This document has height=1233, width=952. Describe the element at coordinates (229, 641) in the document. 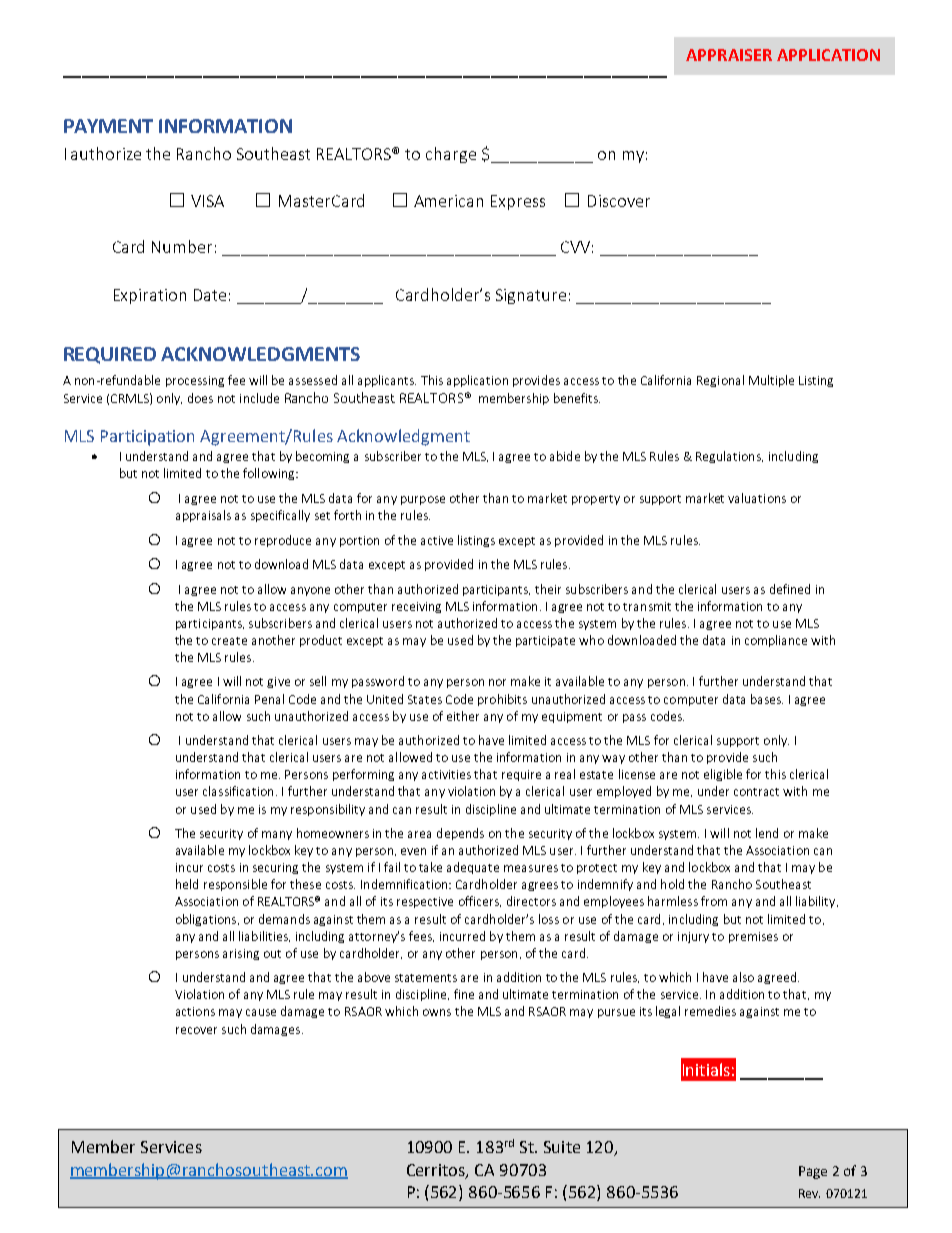

I see `create` at that location.
